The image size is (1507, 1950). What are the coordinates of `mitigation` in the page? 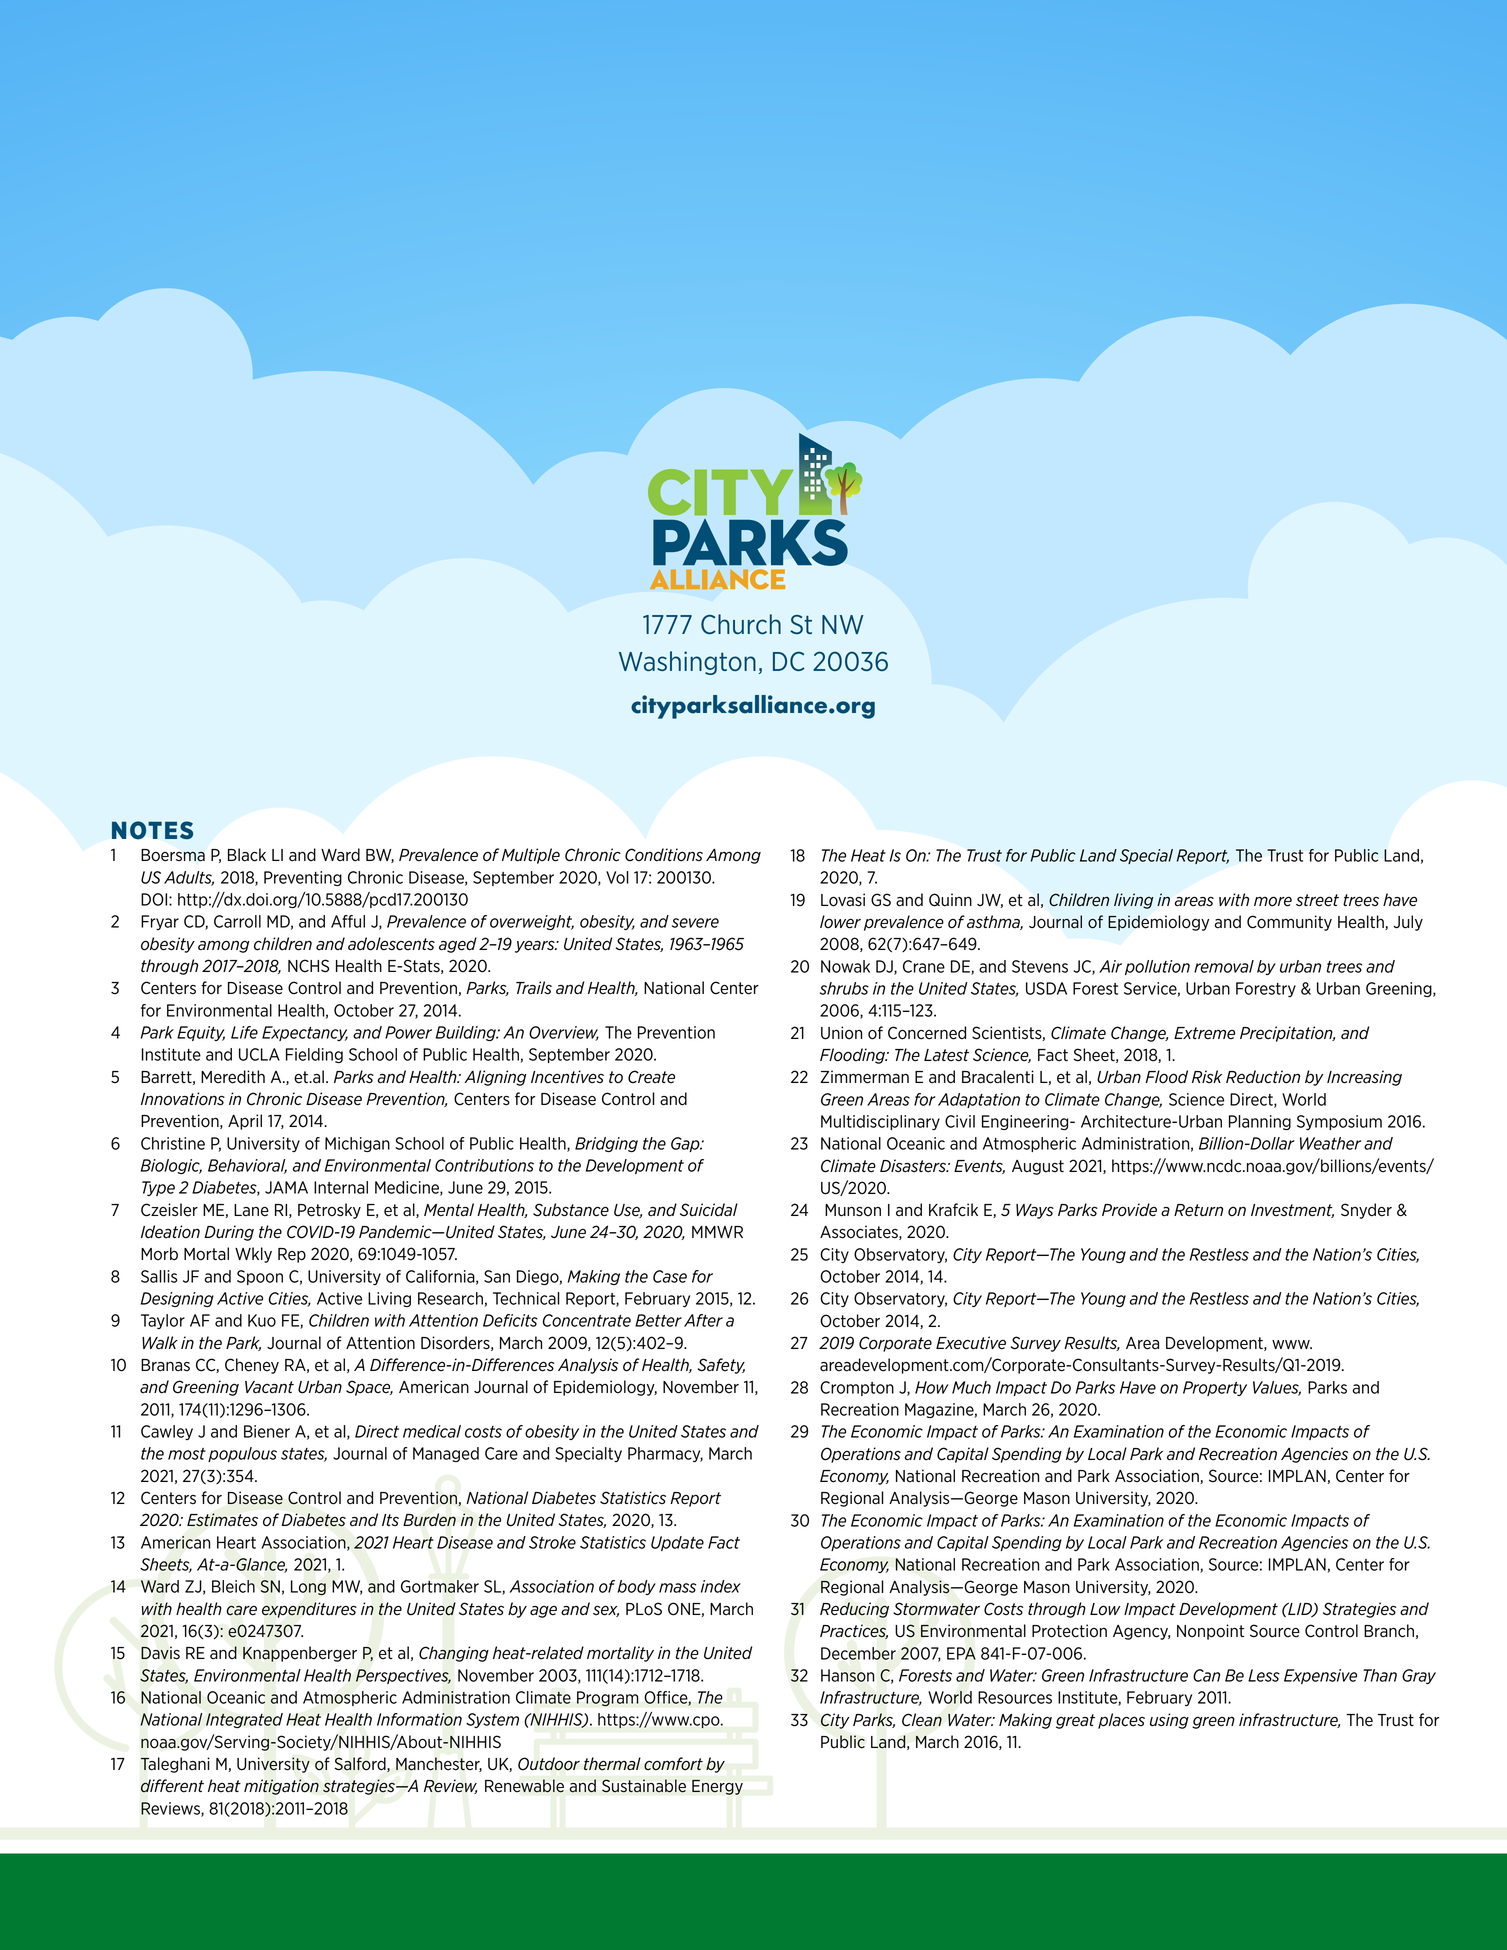 It's located at (281, 1787).
